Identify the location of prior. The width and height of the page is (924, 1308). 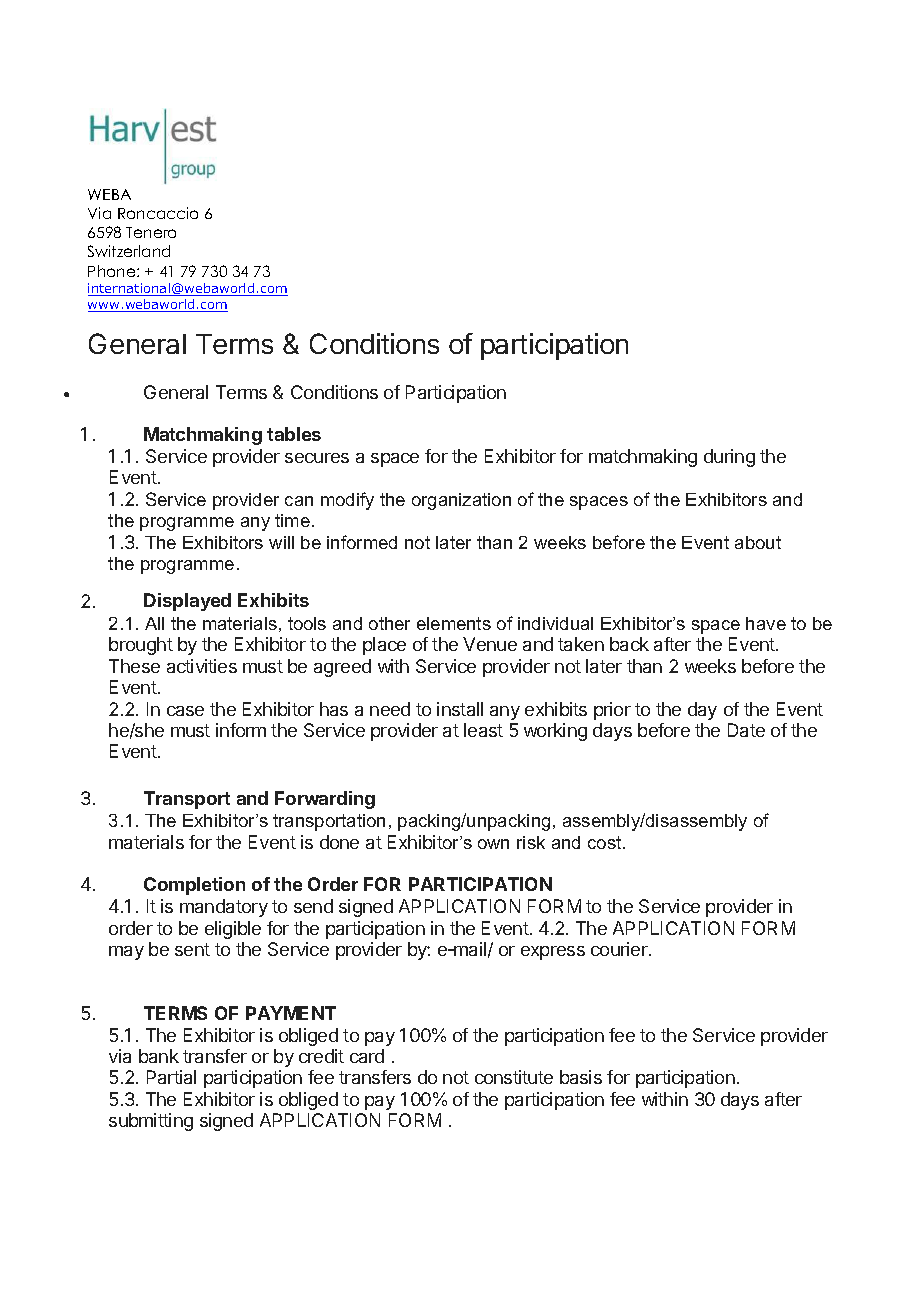
(612, 711).
